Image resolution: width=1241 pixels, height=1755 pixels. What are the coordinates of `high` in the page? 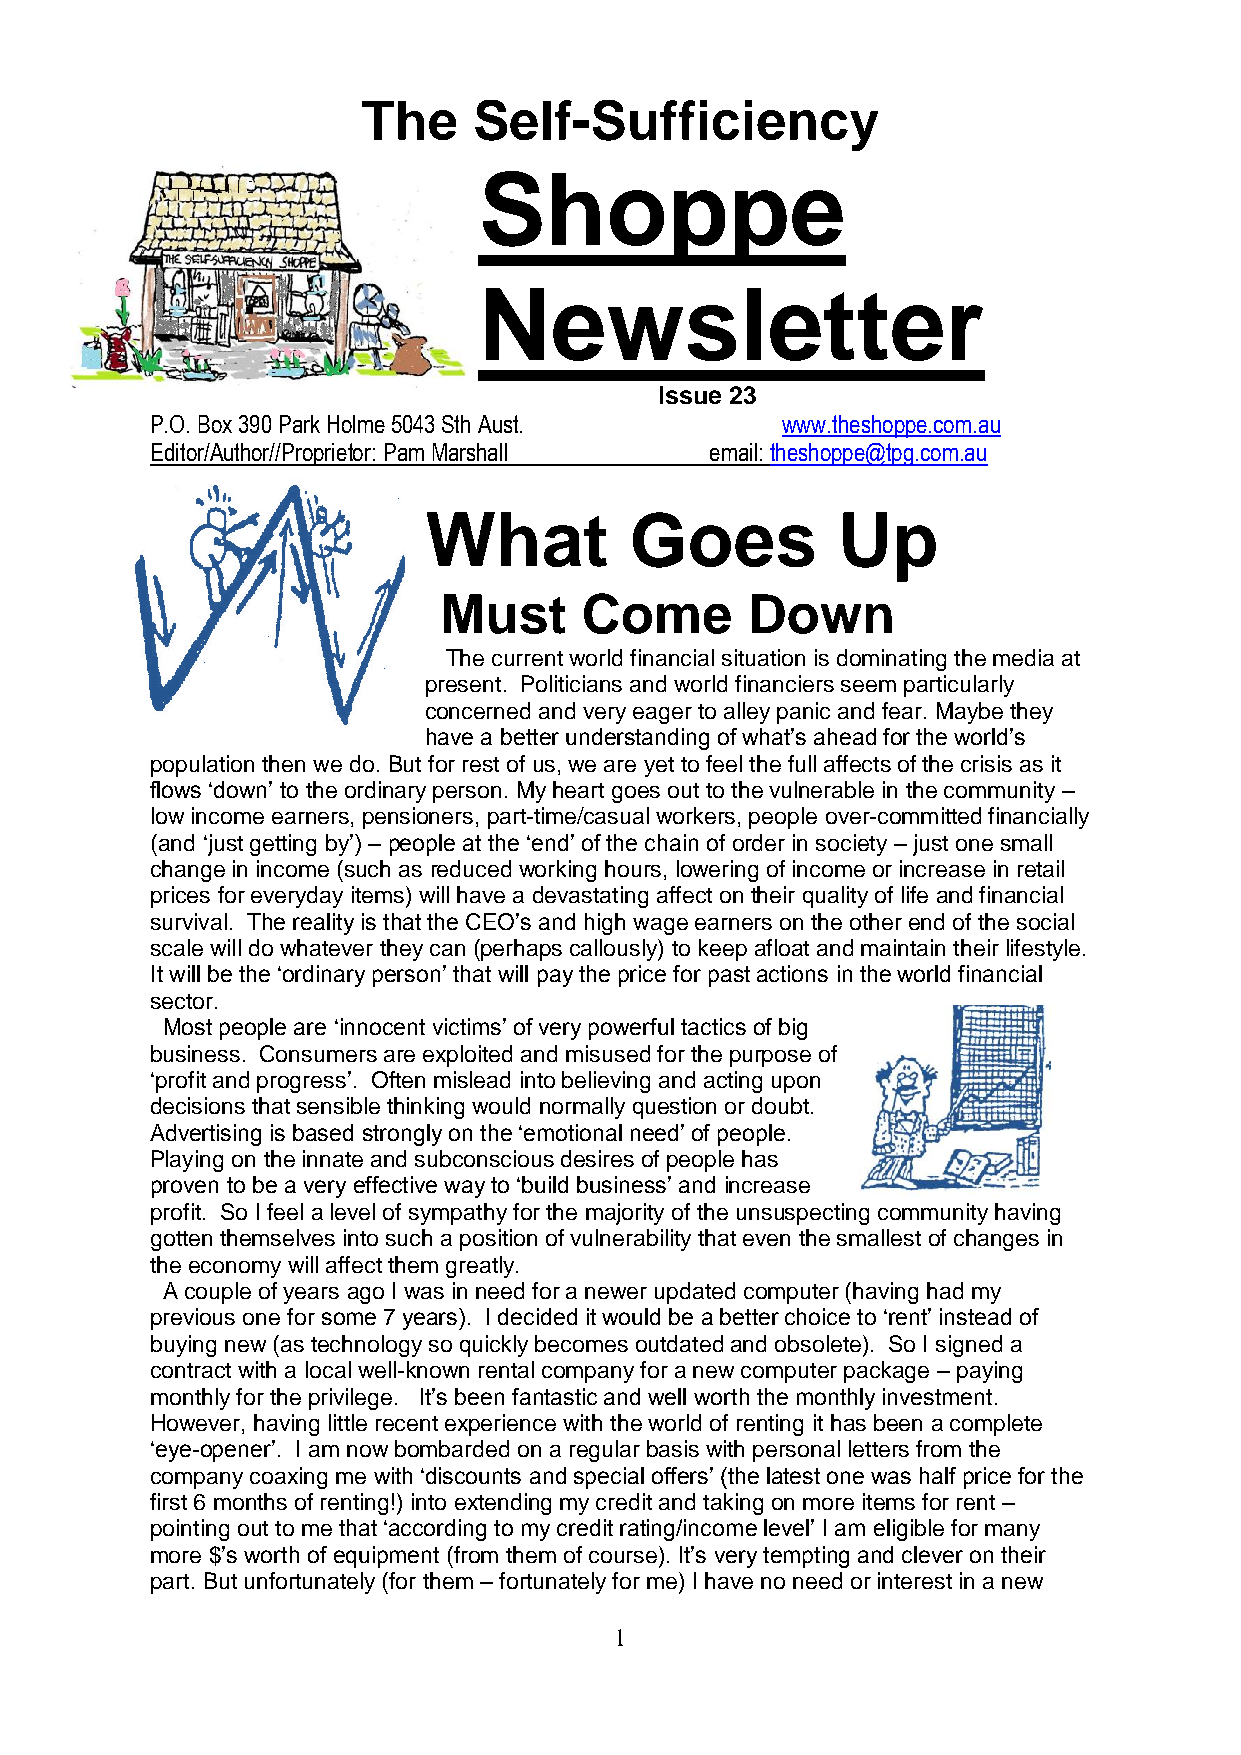 It's located at (605, 924).
